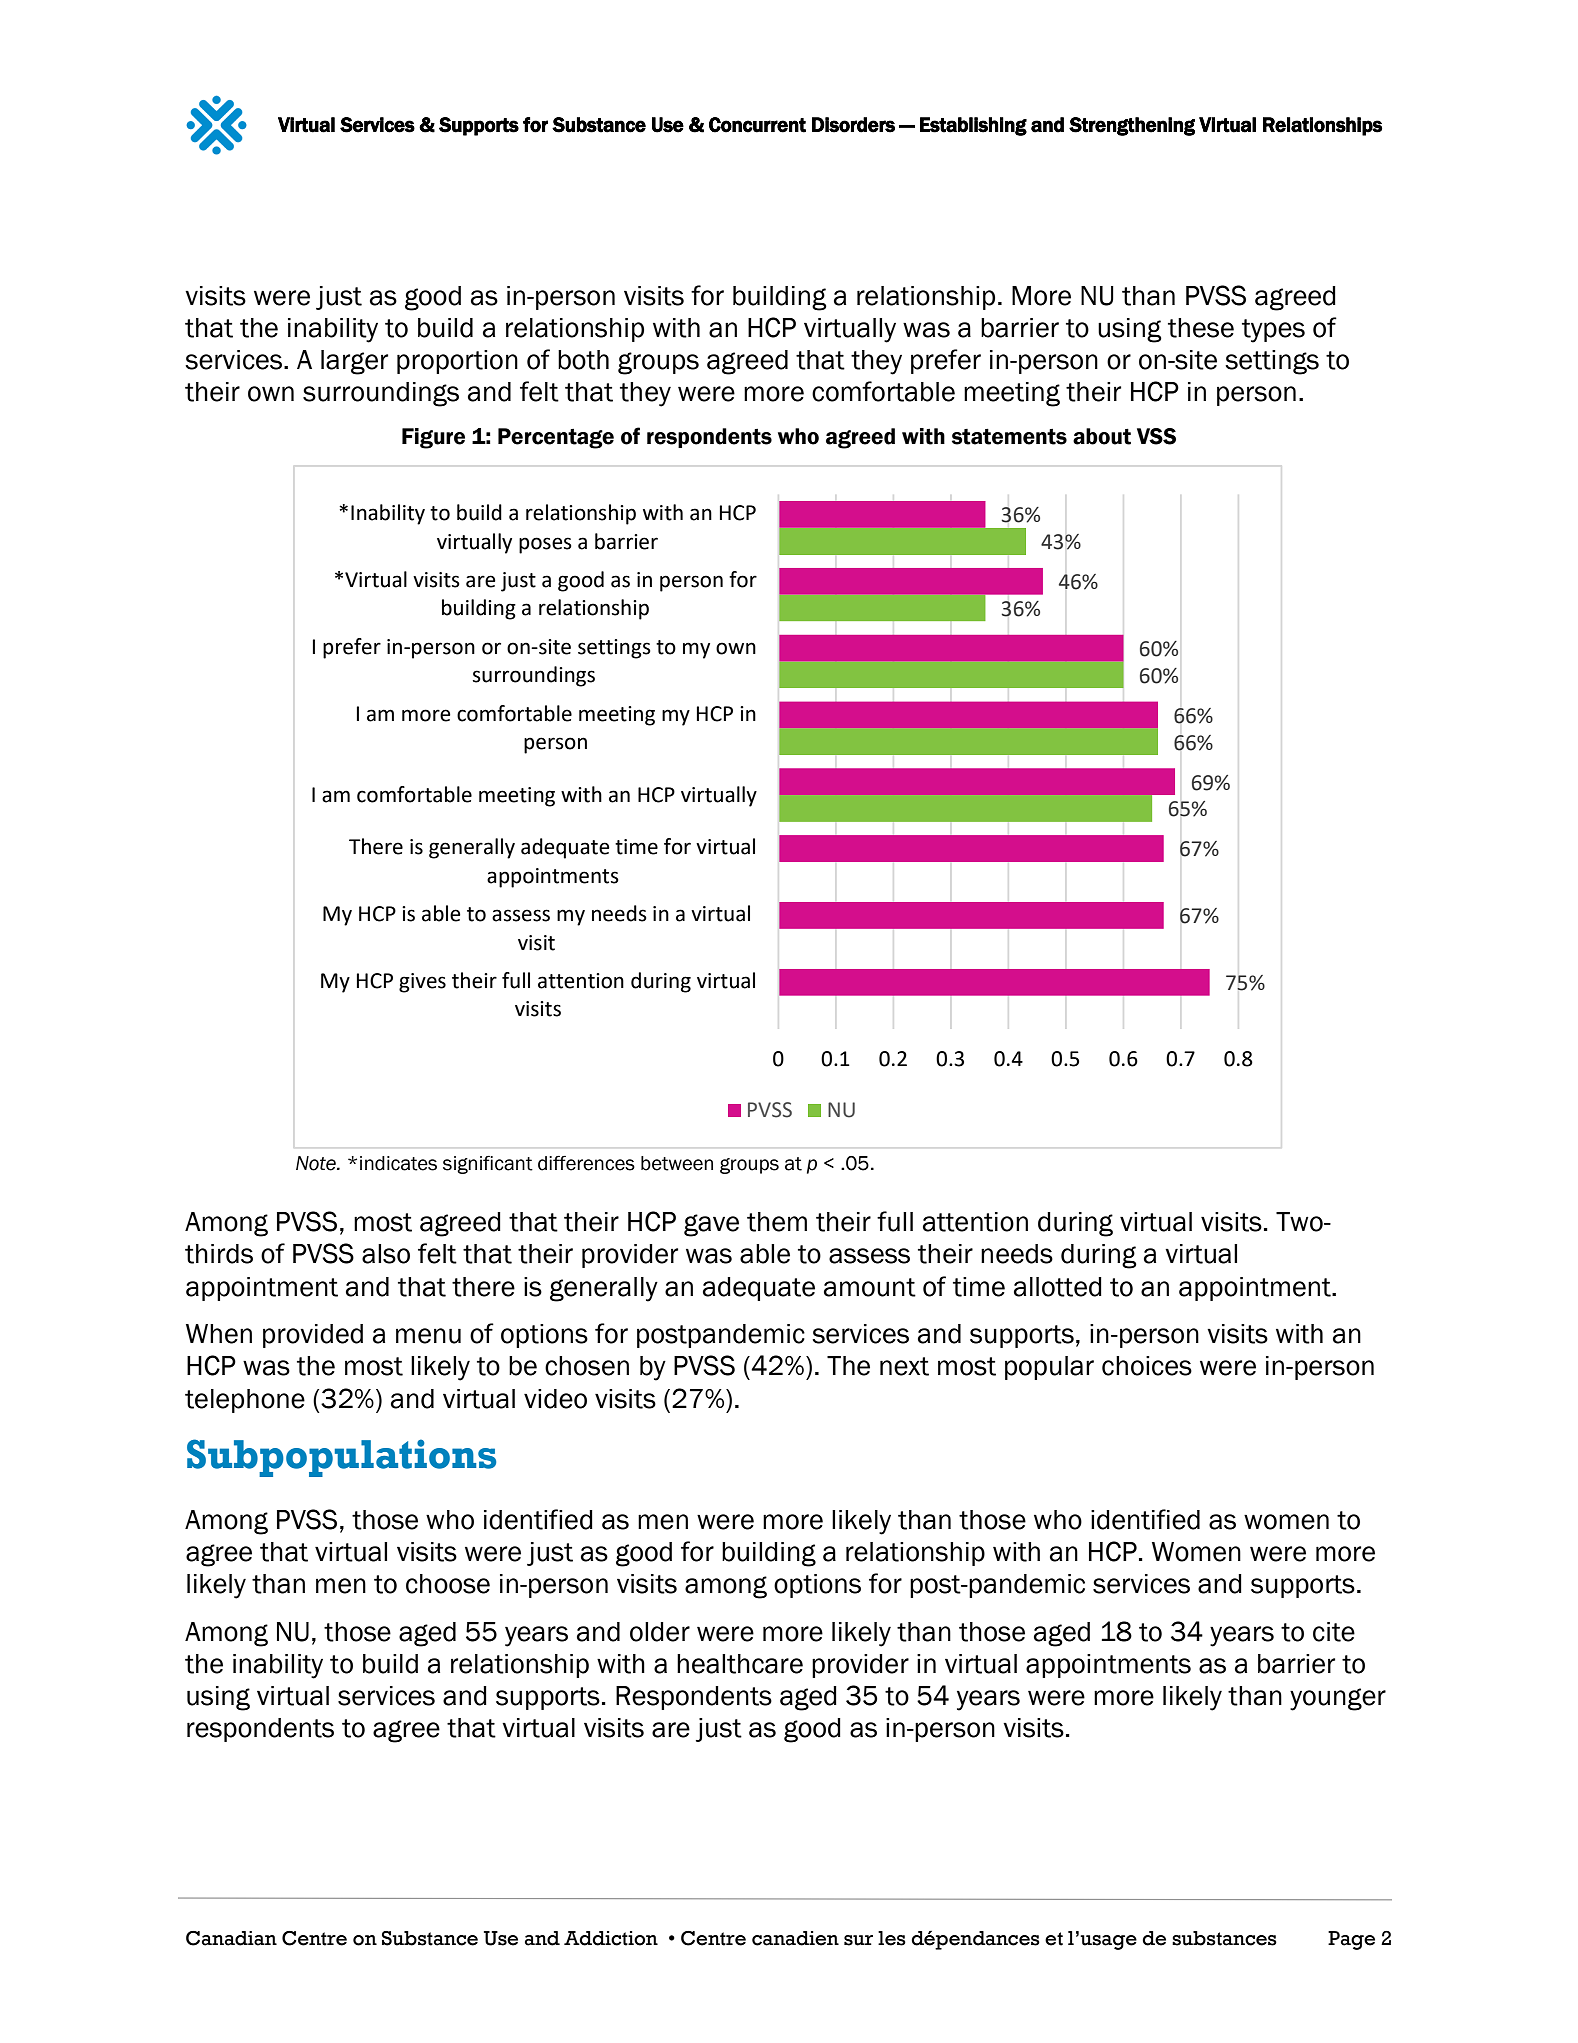 This screenshot has height=2043, width=1578. Describe the element at coordinates (422, 983) in the screenshot. I see `gives` at that location.
